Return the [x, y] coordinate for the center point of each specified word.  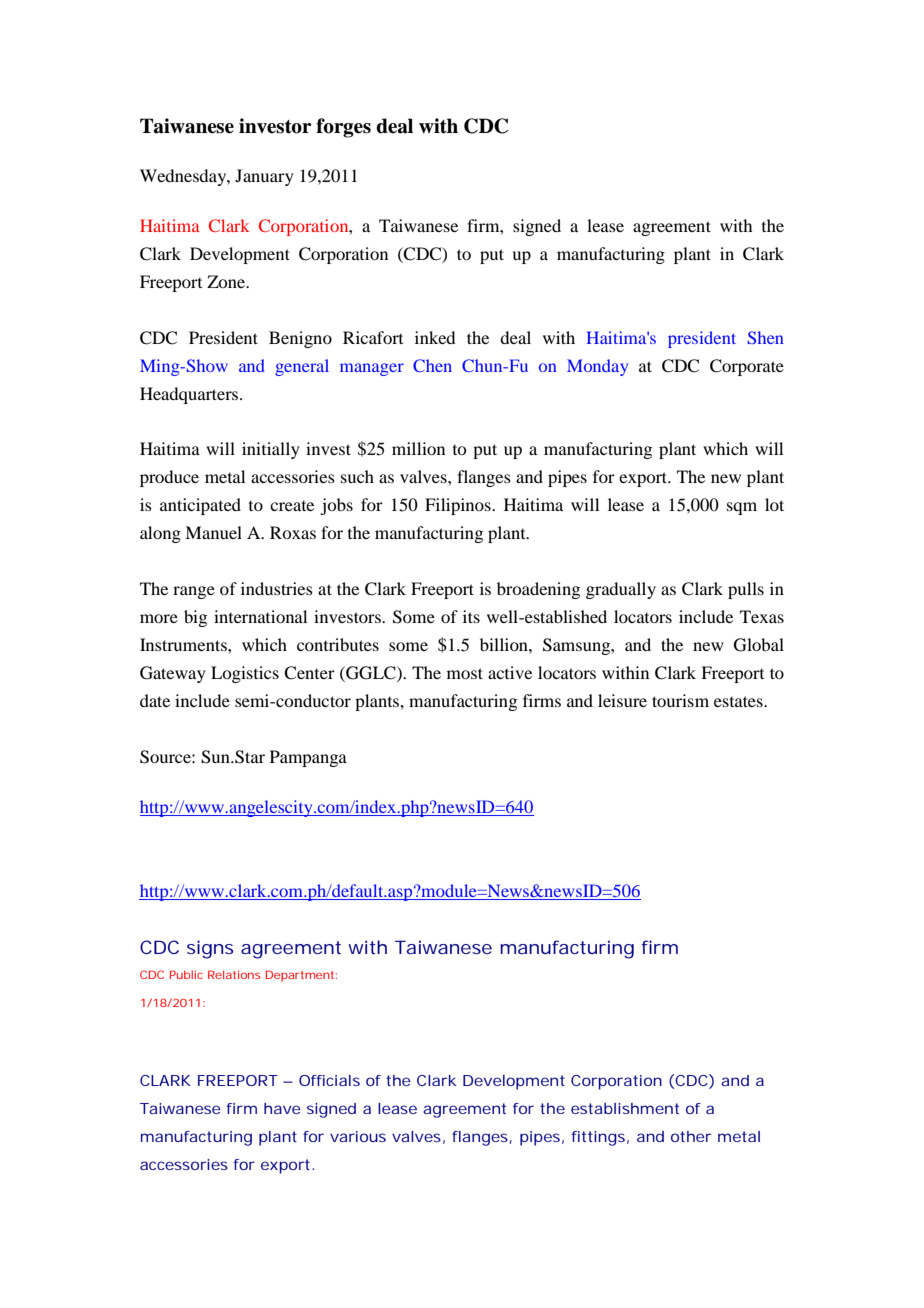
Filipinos [459, 506]
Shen [765, 337]
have [282, 1108]
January [264, 177]
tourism [680, 700]
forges [343, 128]
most [465, 673]
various [358, 1136]
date [155, 700]
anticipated [200, 506]
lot [774, 504]
